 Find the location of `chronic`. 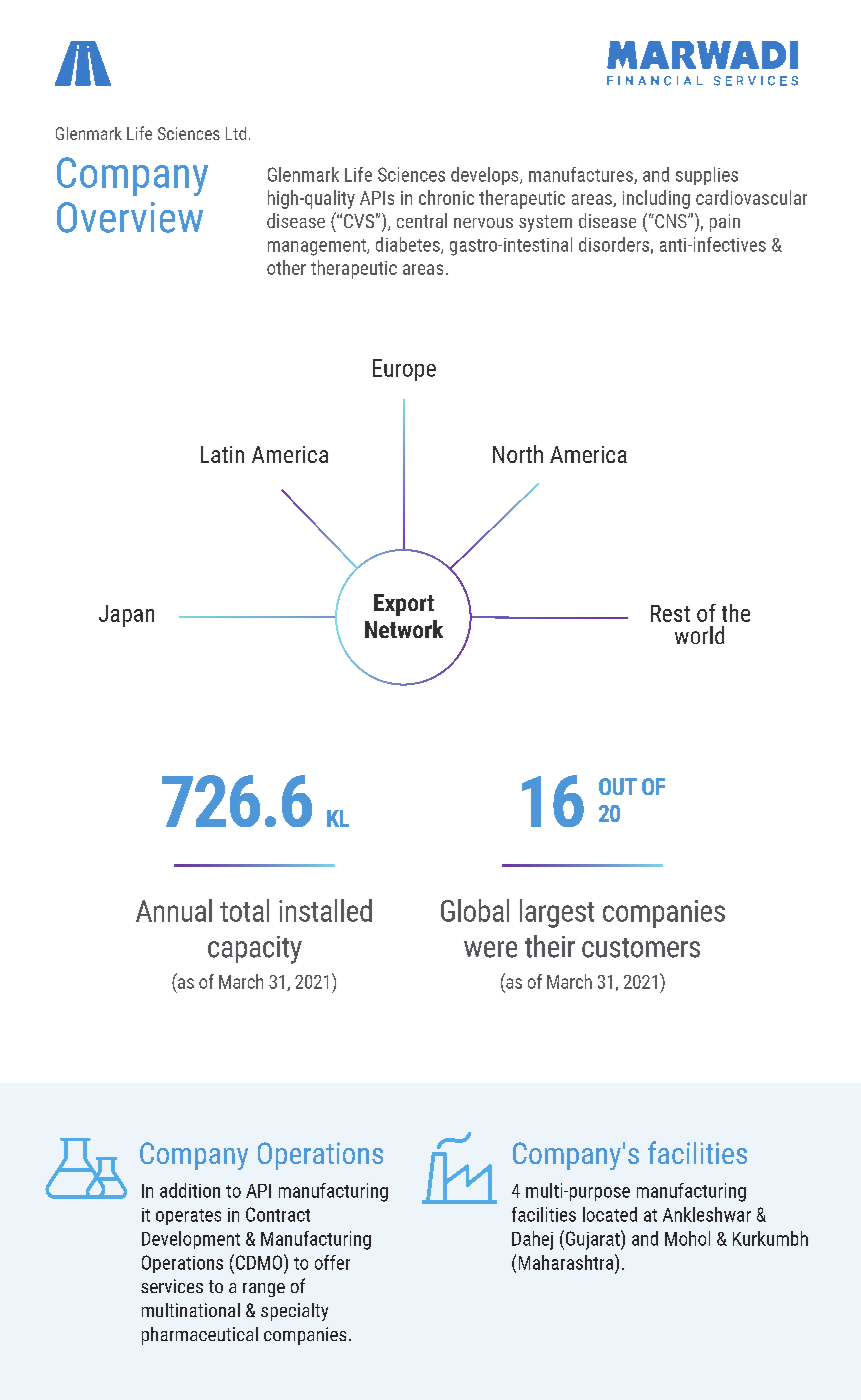

chronic is located at coordinates (446, 197).
